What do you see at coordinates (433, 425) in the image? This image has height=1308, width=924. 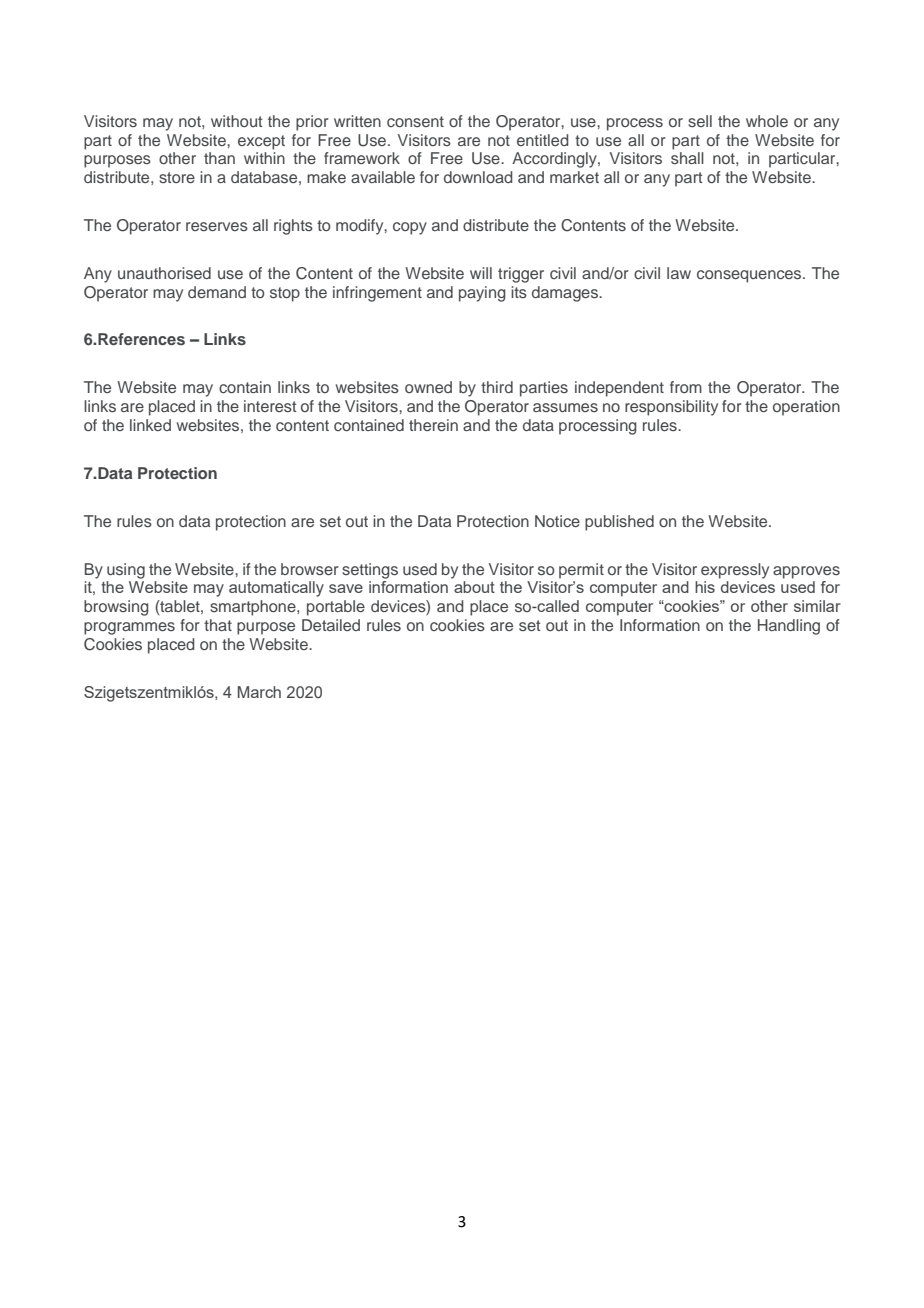 I see `therein` at bounding box center [433, 425].
